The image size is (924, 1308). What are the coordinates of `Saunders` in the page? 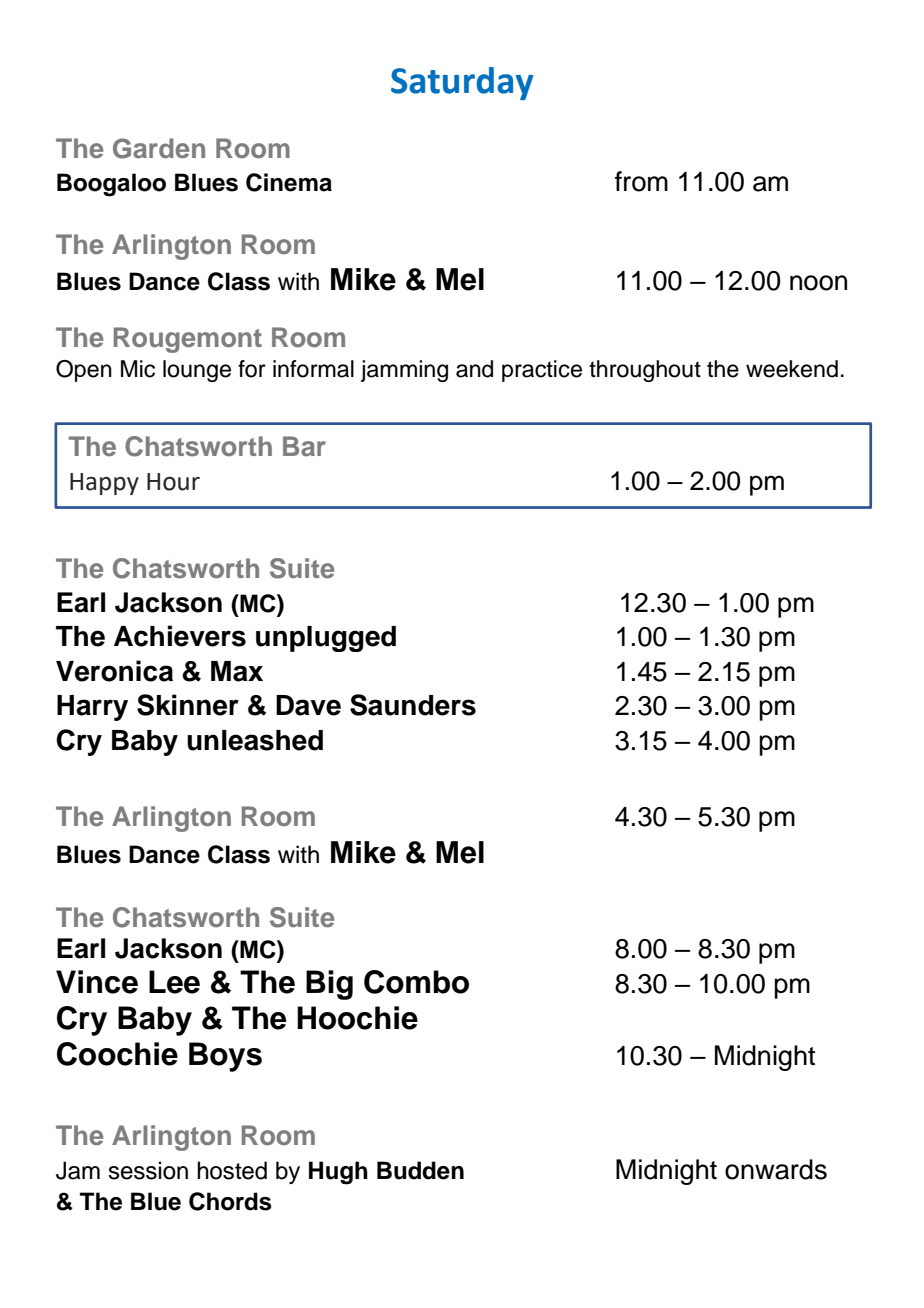 It's located at (413, 705).
